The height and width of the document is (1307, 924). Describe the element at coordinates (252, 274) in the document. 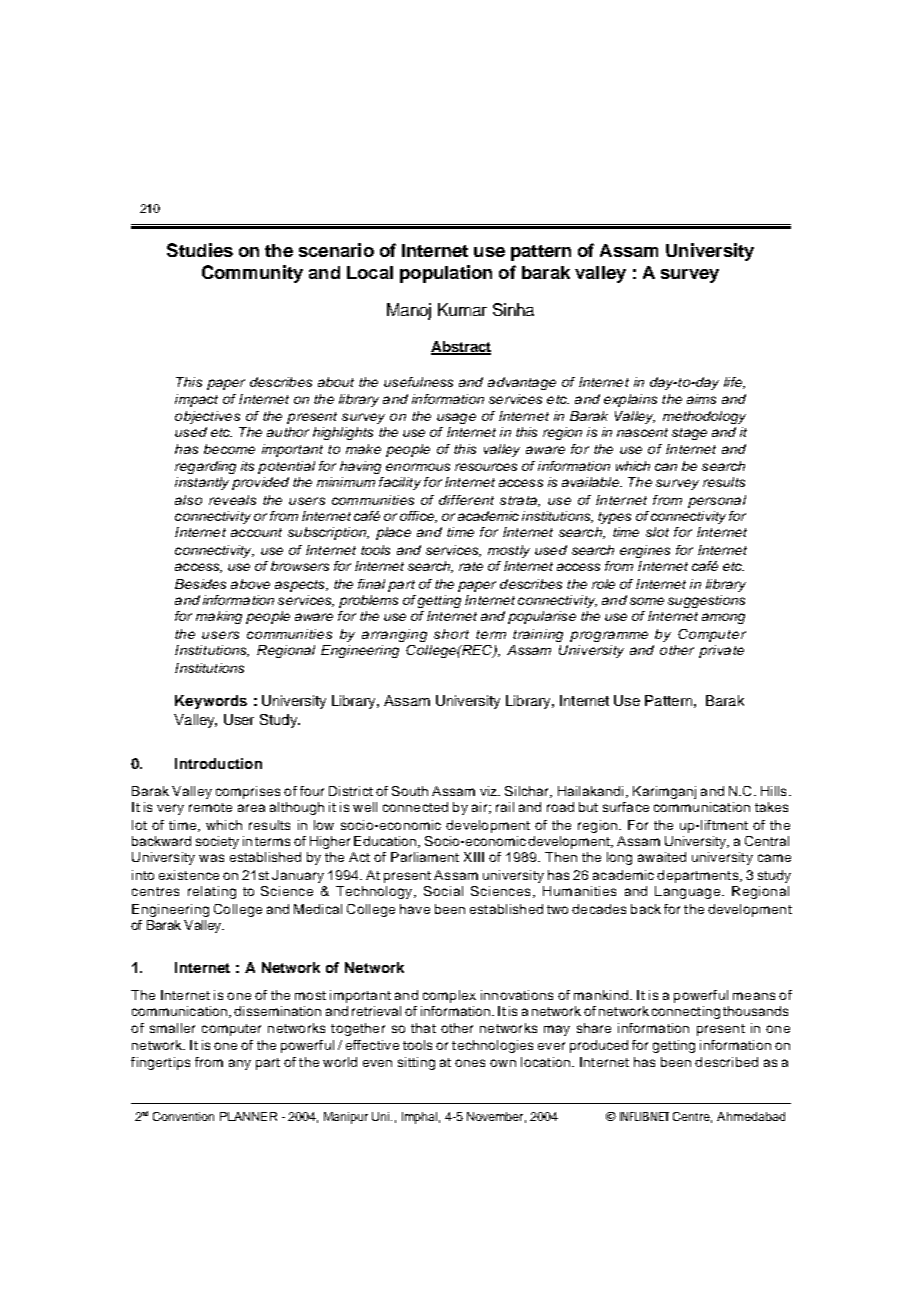

I see `Community` at that location.
